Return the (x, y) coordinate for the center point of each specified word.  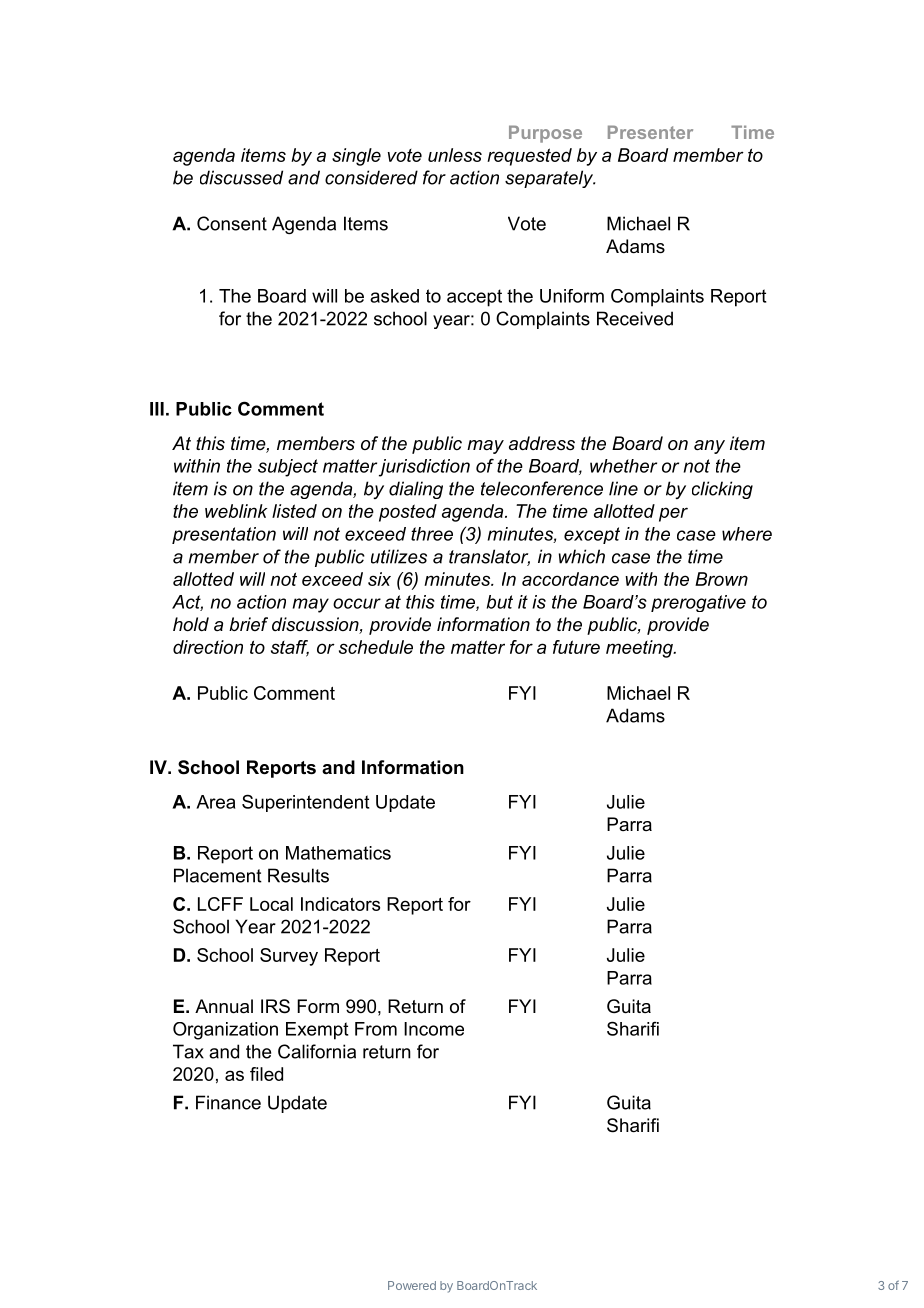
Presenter (650, 132)
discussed (241, 177)
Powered (412, 1285)
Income (434, 1029)
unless (455, 155)
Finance (228, 1102)
